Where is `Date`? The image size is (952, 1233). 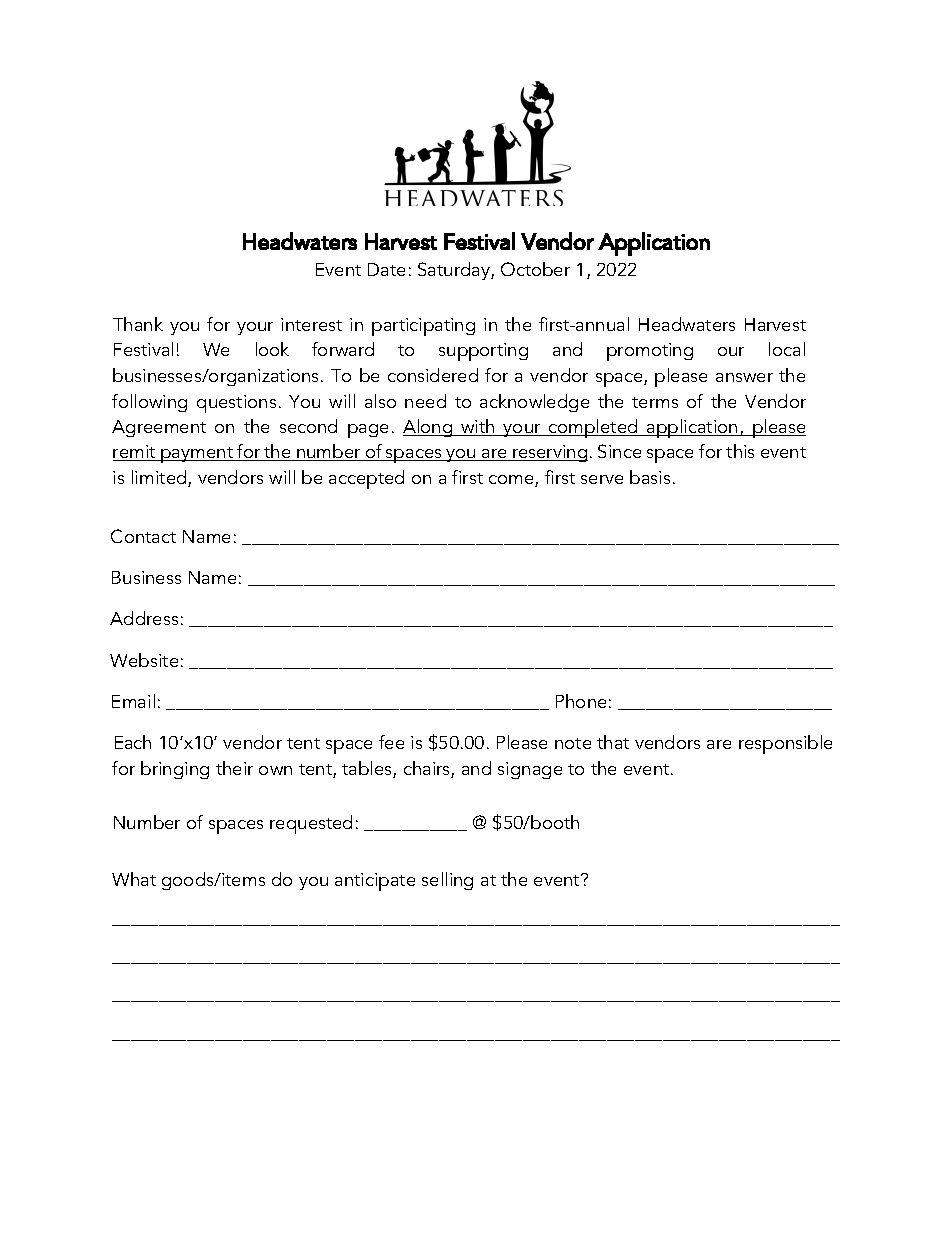
Date is located at coordinates (386, 269).
